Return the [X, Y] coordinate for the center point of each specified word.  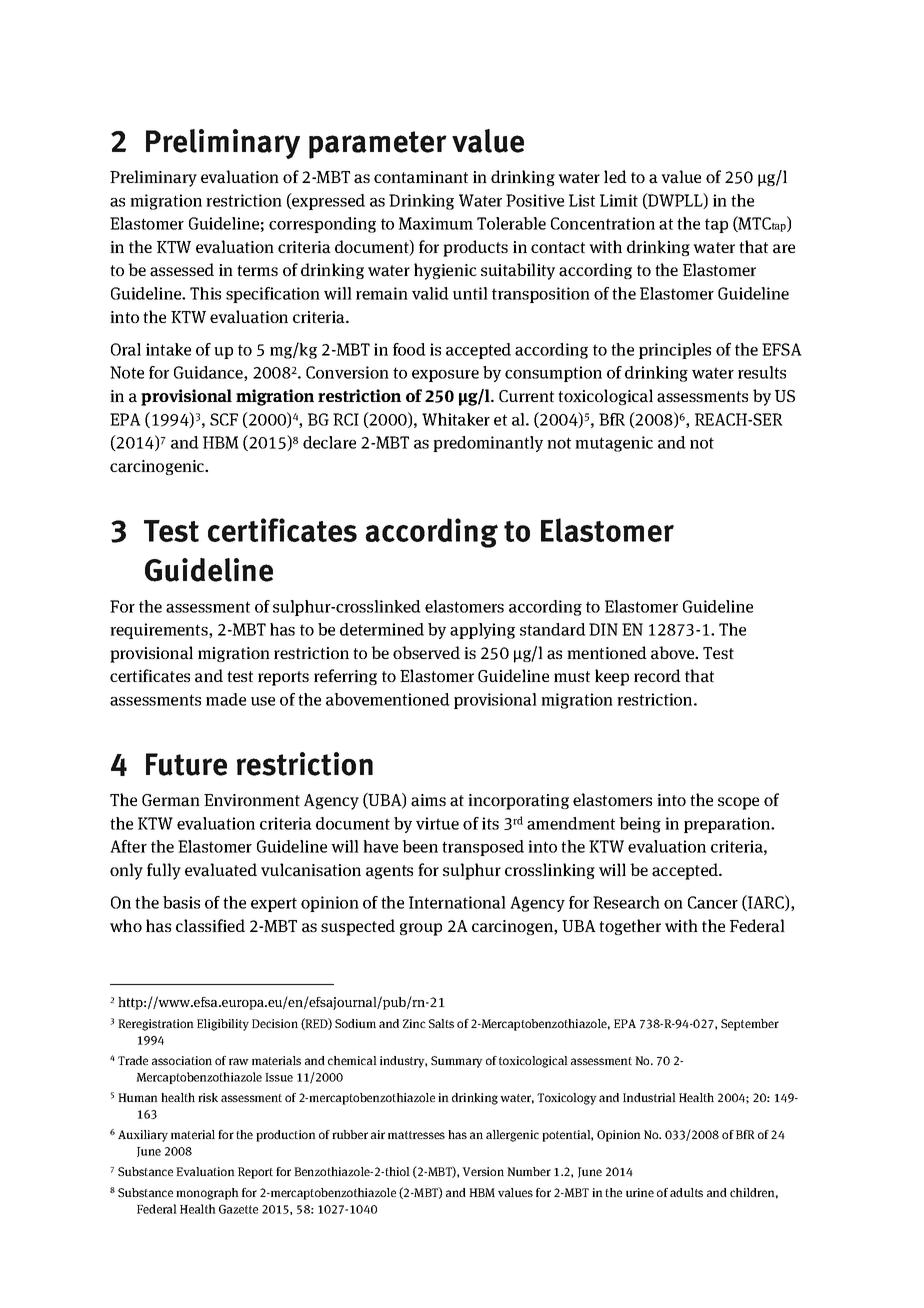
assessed [182, 270]
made [226, 699]
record [657, 675]
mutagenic [614, 444]
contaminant [421, 177]
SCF [224, 419]
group [421, 929]
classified [210, 926]
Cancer [713, 902]
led [615, 176]
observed [426, 652]
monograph [207, 1194]
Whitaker [456, 419]
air [378, 1134]
